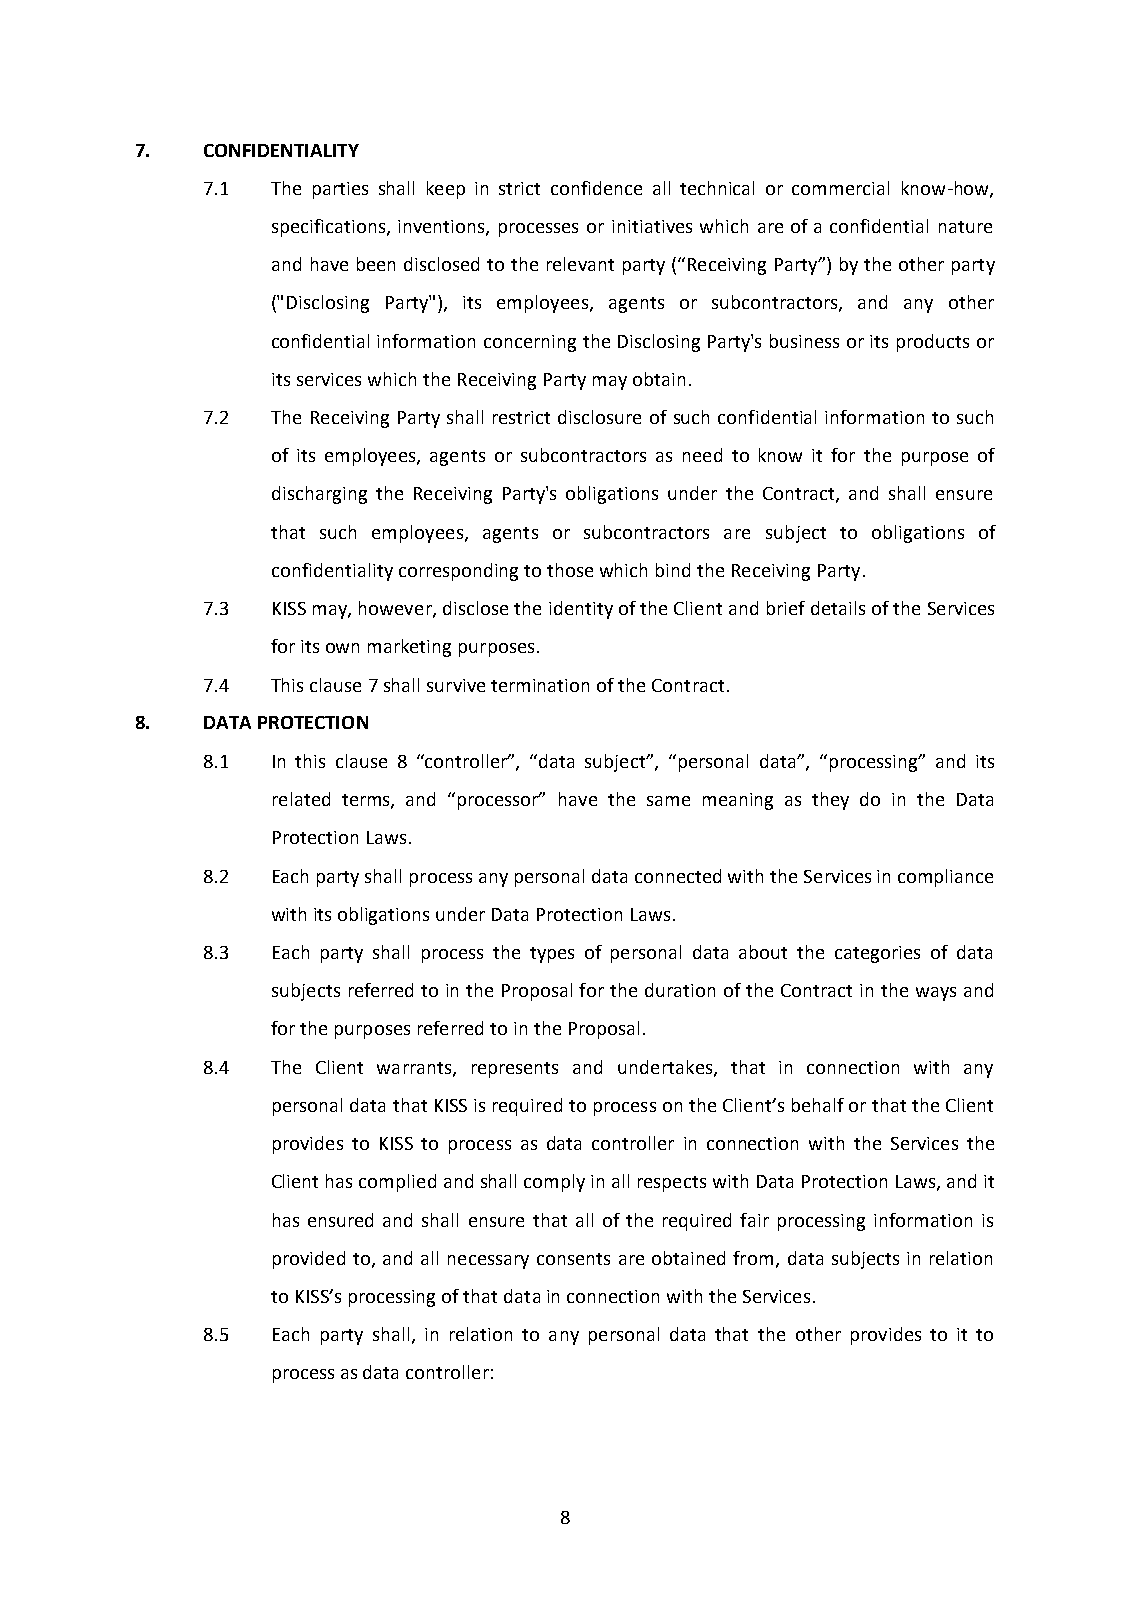 The image size is (1129, 1597). I want to click on specifications, so click(330, 228).
